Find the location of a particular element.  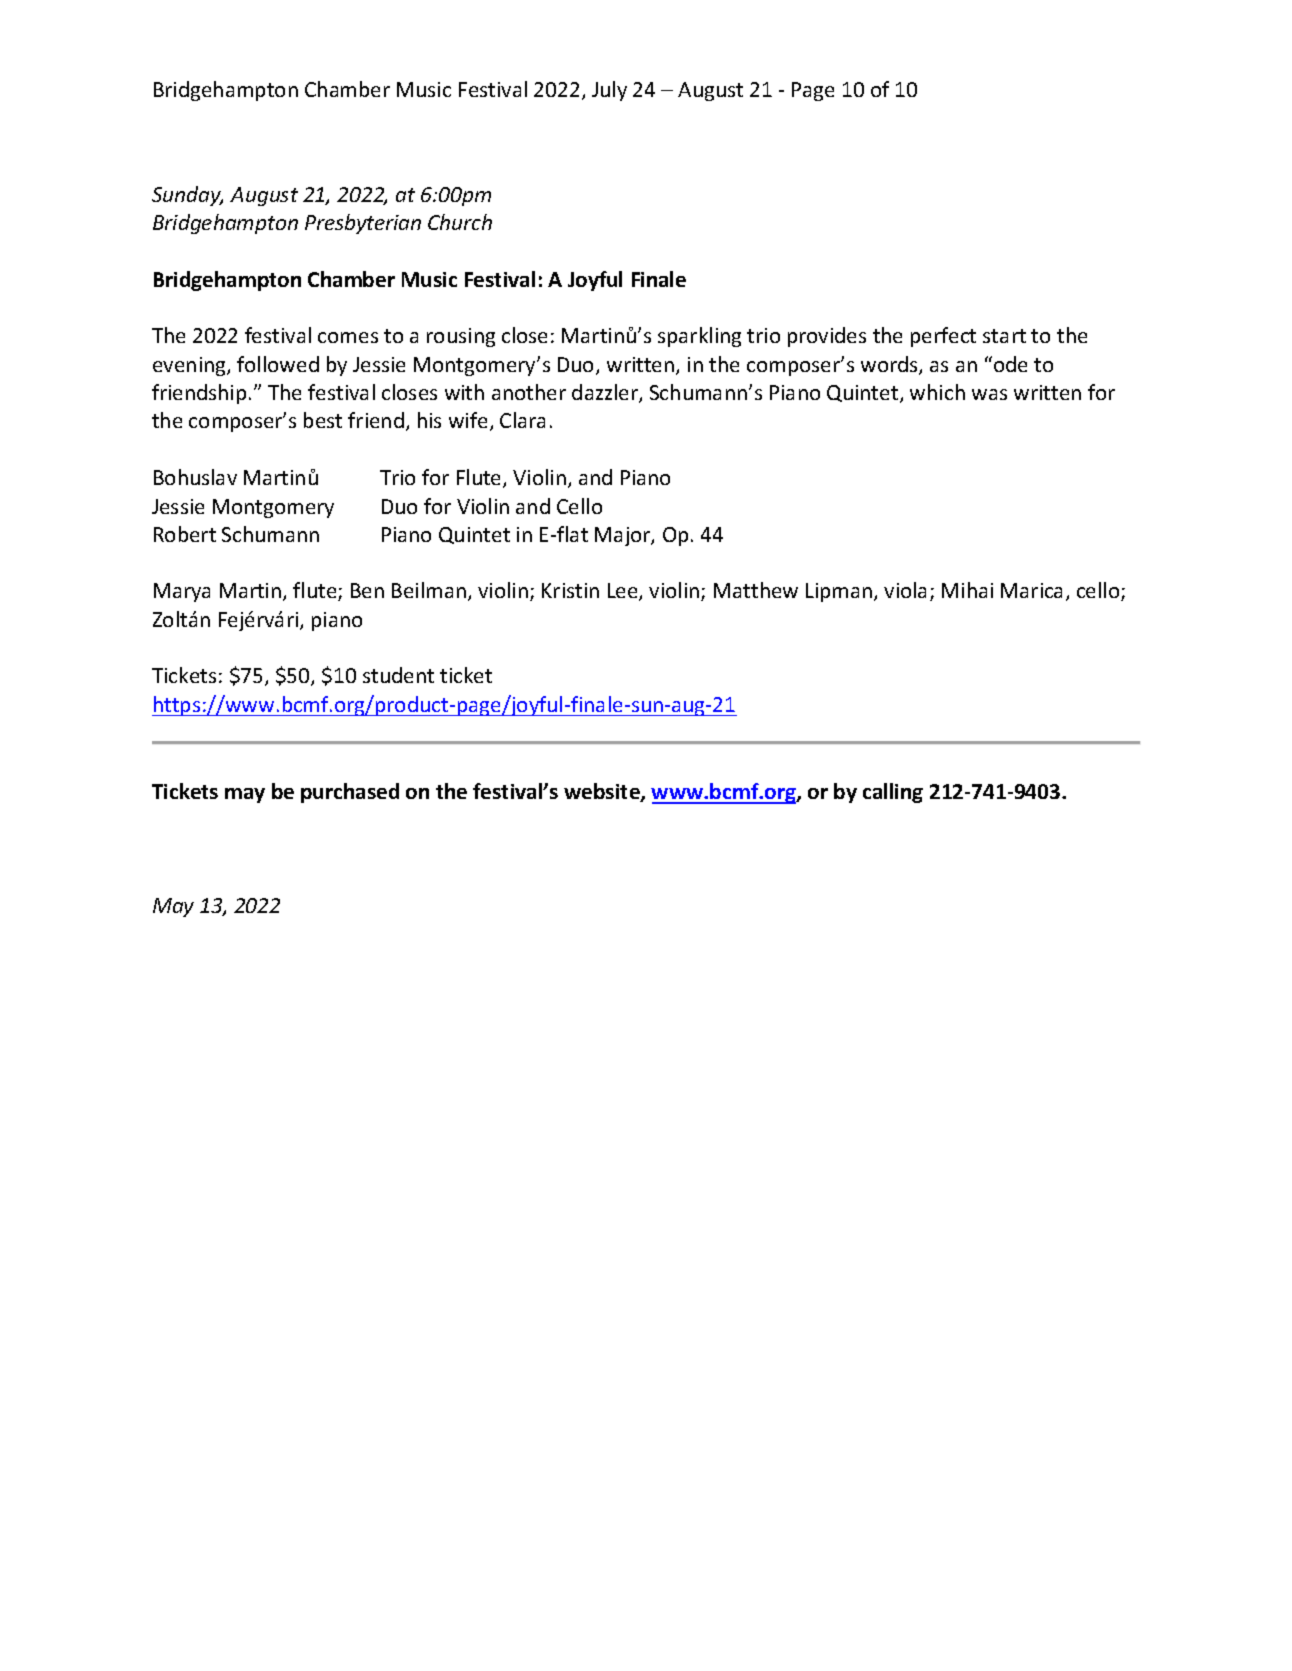

comes is located at coordinates (348, 337).
